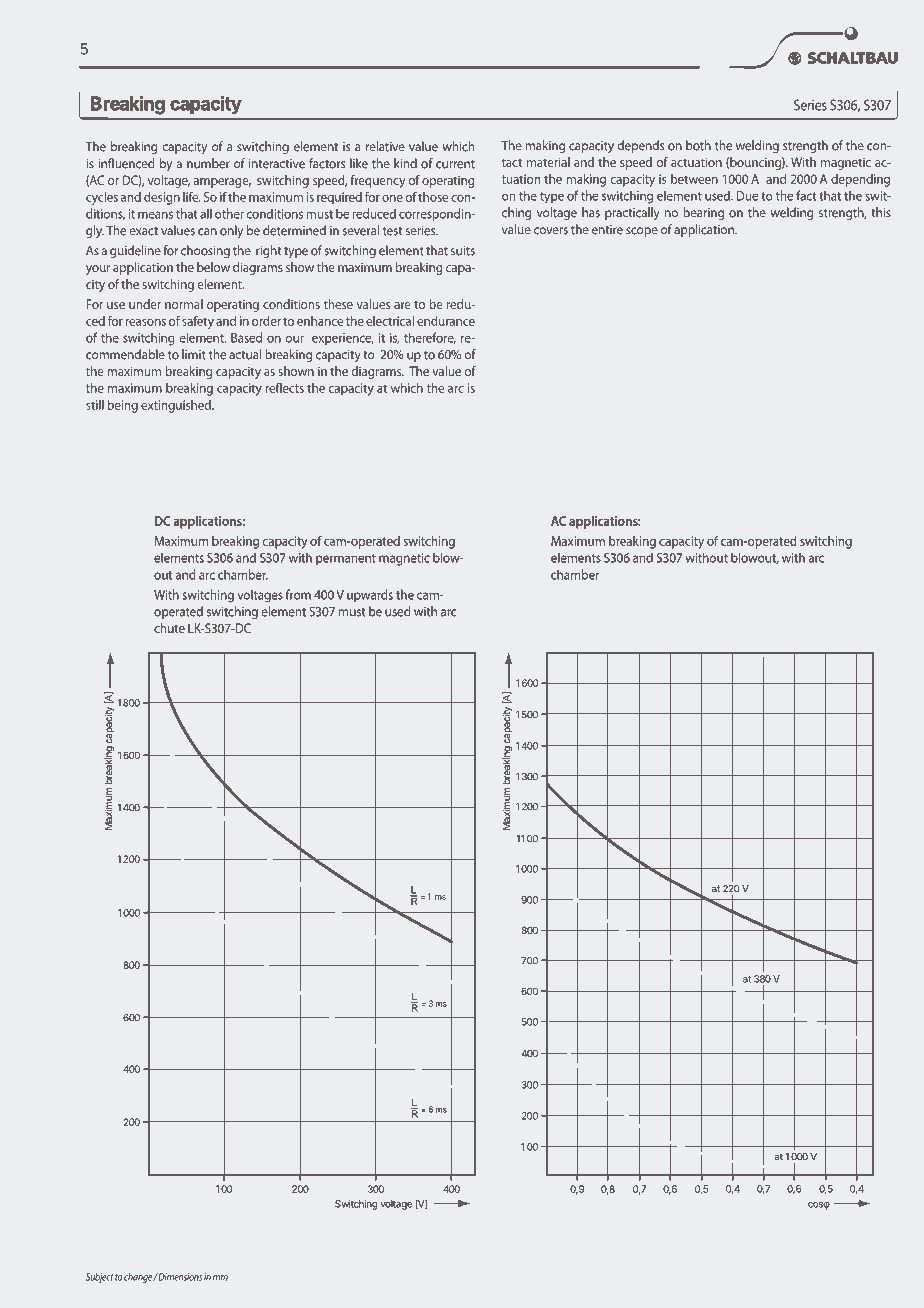  Describe the element at coordinates (208, 163) in the screenshot. I see `number` at that location.
